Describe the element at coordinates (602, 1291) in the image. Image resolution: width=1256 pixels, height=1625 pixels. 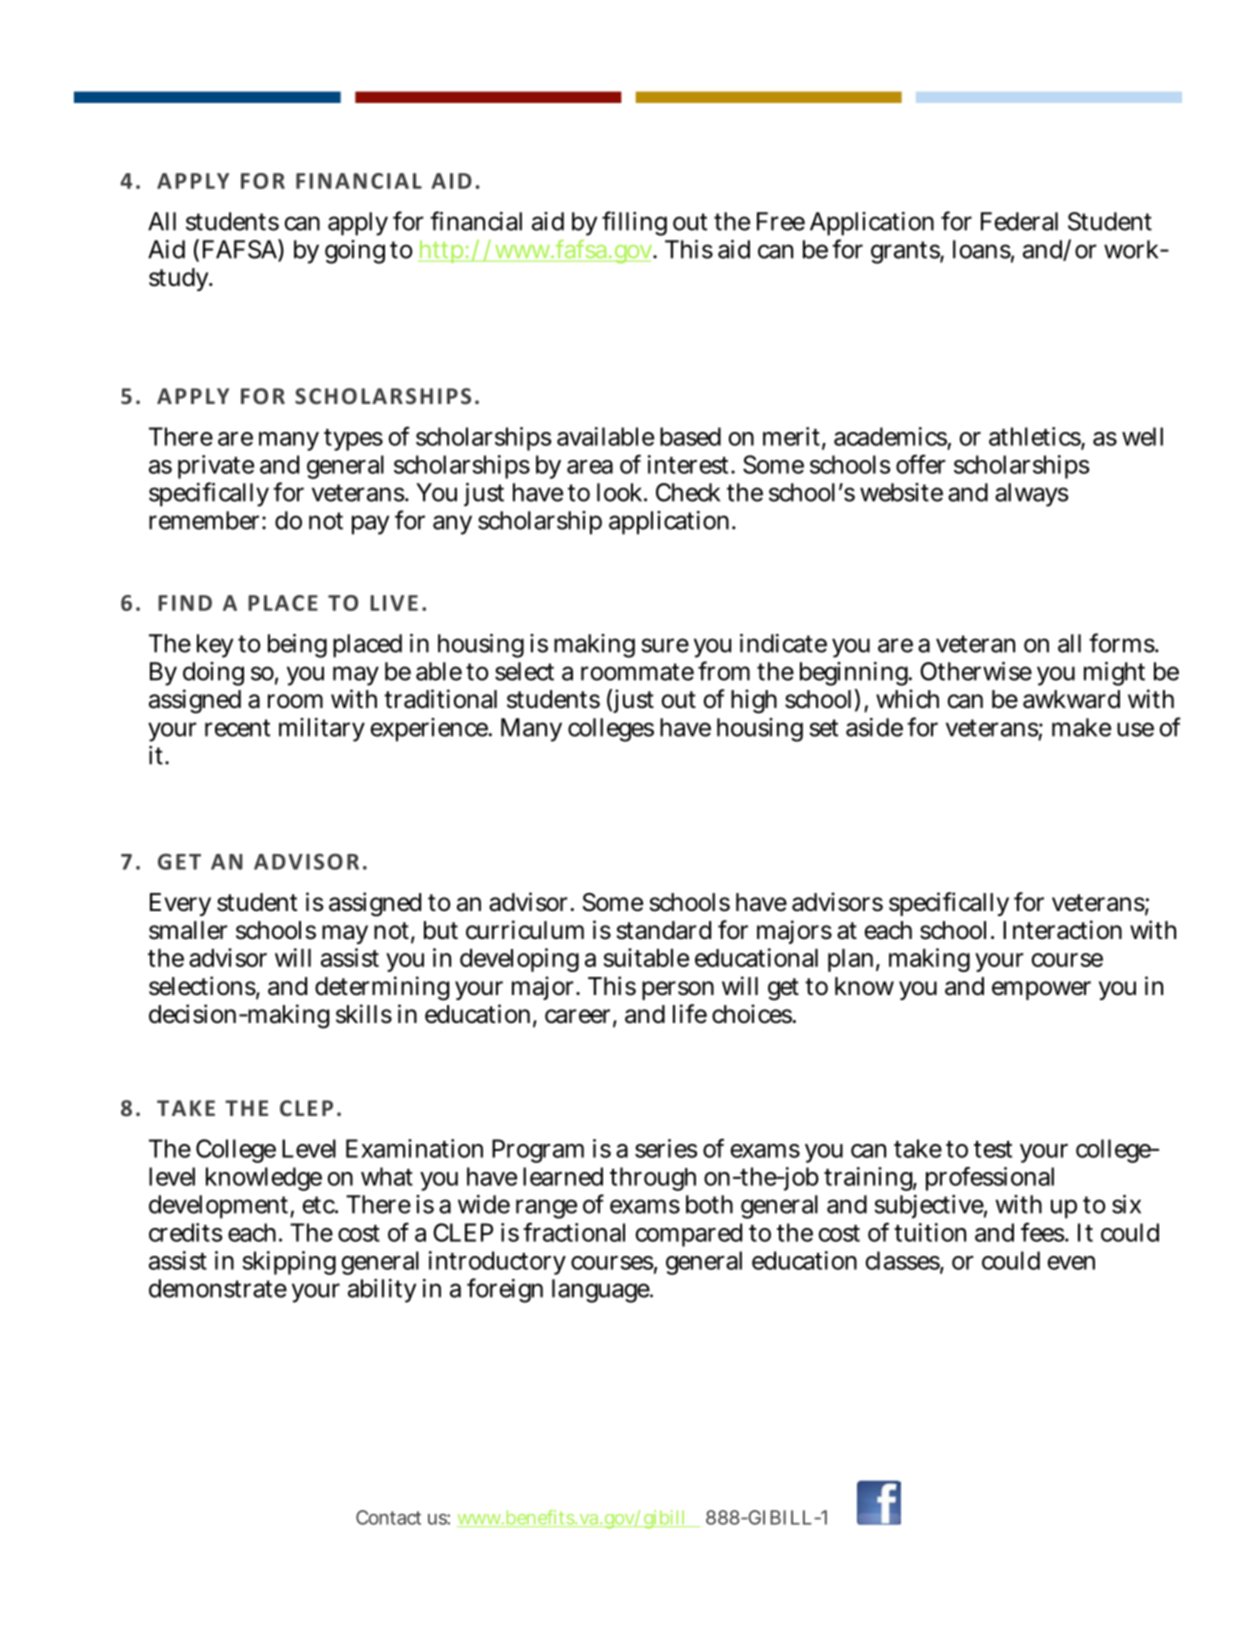
I see `language` at that location.
